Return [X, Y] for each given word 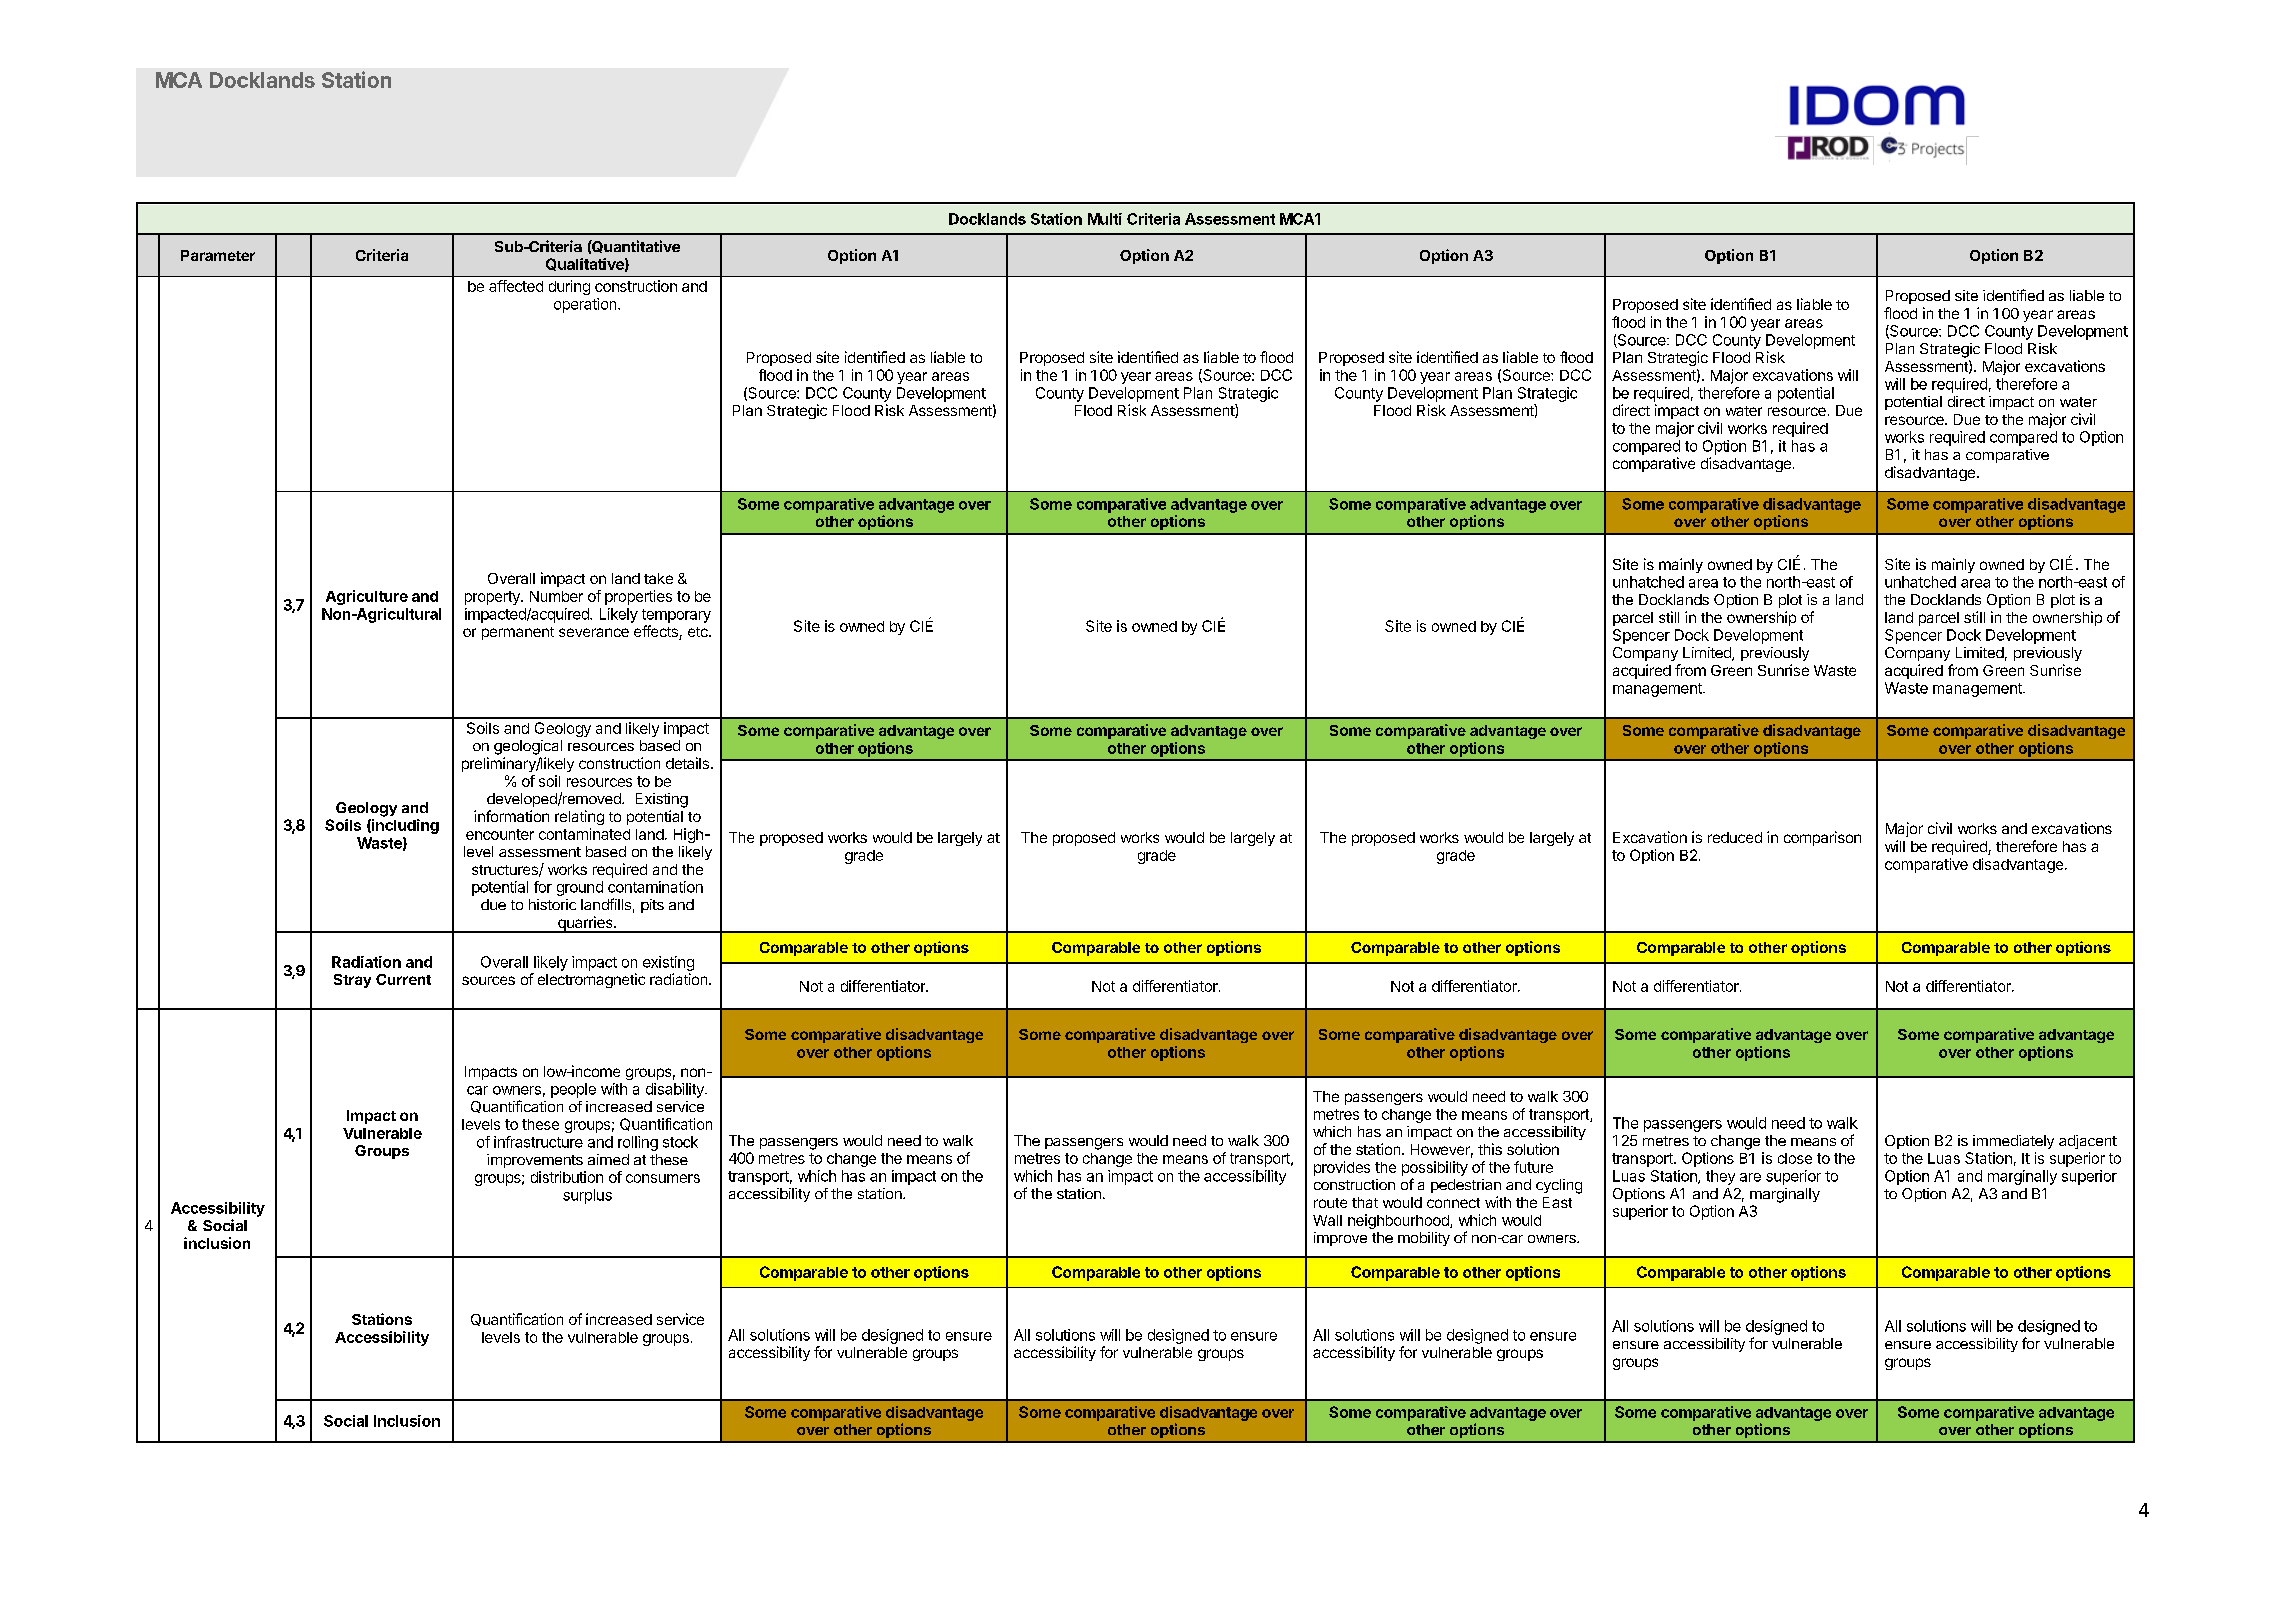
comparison [1822, 838]
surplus [587, 1196]
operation [586, 305]
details [687, 763]
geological [528, 747]
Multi [1105, 219]
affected [516, 286]
